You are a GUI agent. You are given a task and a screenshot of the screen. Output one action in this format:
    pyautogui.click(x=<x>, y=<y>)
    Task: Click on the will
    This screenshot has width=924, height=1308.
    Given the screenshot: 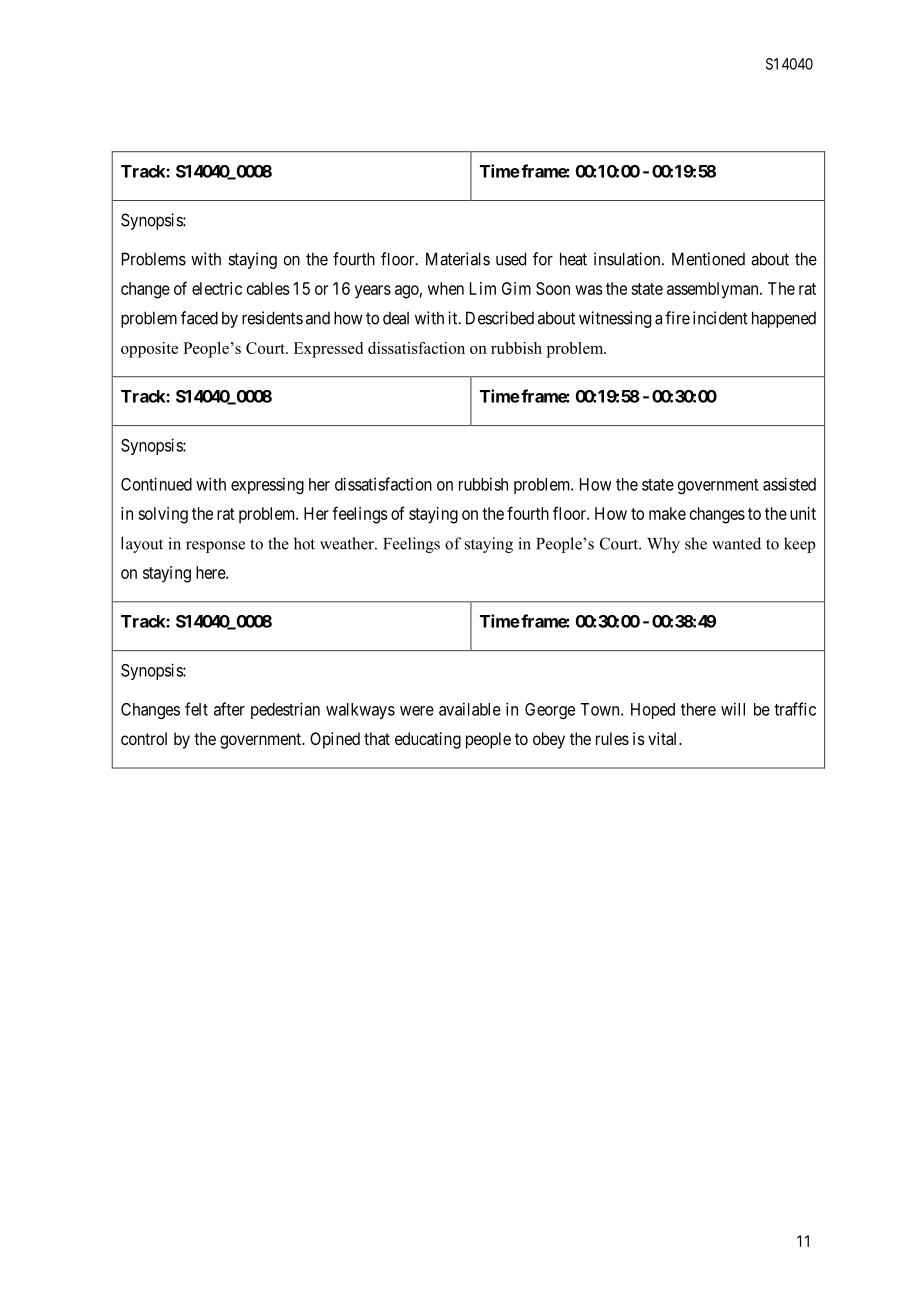 What is the action you would take?
    pyautogui.click(x=733, y=709)
